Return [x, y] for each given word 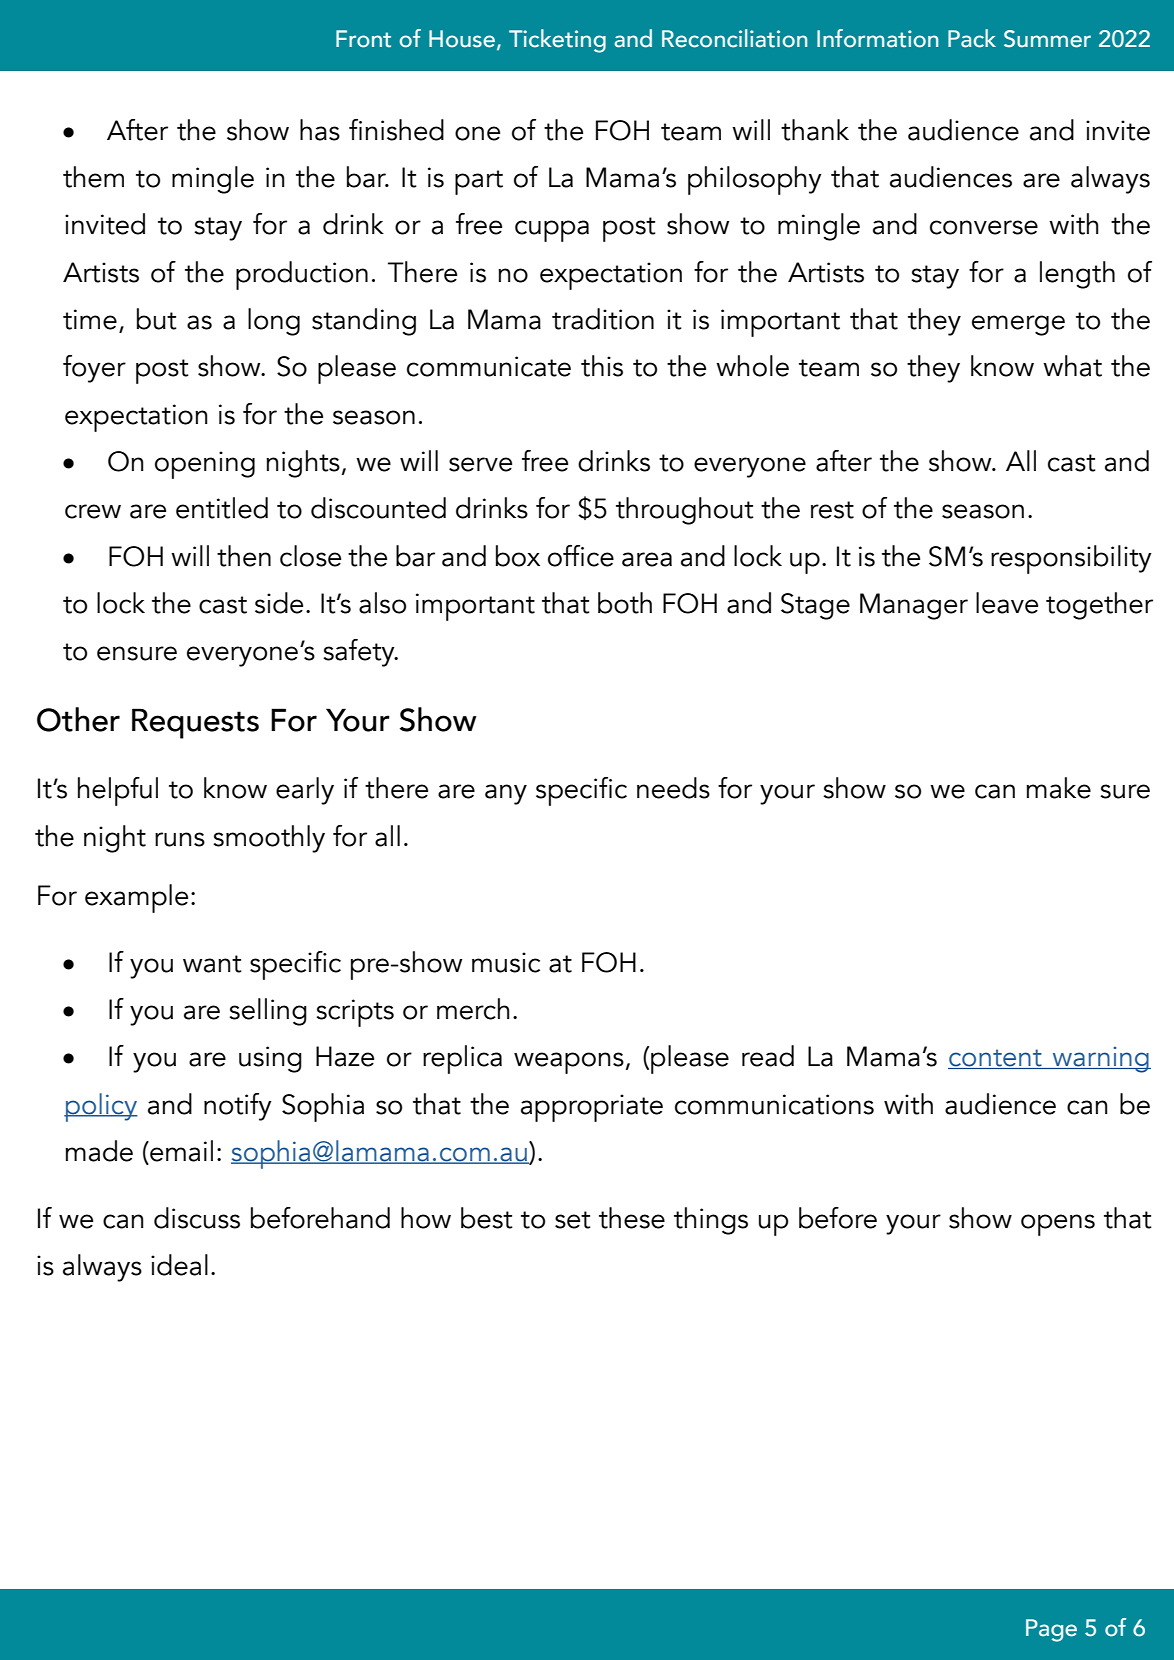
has [320, 130]
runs [180, 839]
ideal [179, 1265]
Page [1051, 1630]
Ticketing [557, 41]
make [1058, 788]
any [506, 794]
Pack [972, 38]
